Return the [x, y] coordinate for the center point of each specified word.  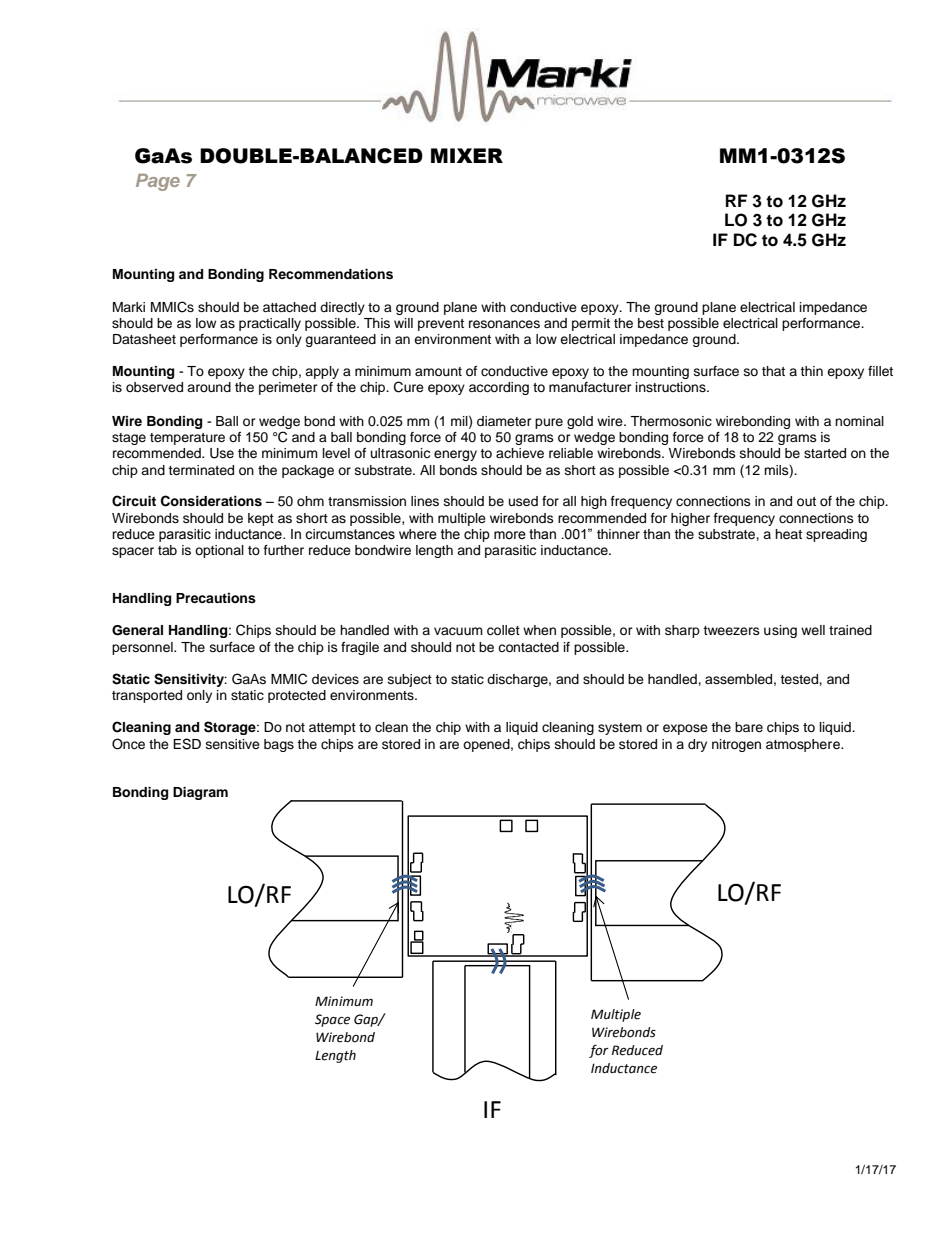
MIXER [467, 155]
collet [503, 630]
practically [270, 324]
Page [158, 182]
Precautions [216, 598]
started [825, 453]
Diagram [200, 793]
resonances [504, 324]
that [773, 371]
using [780, 631]
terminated [201, 470]
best [651, 323]
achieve [520, 453]
